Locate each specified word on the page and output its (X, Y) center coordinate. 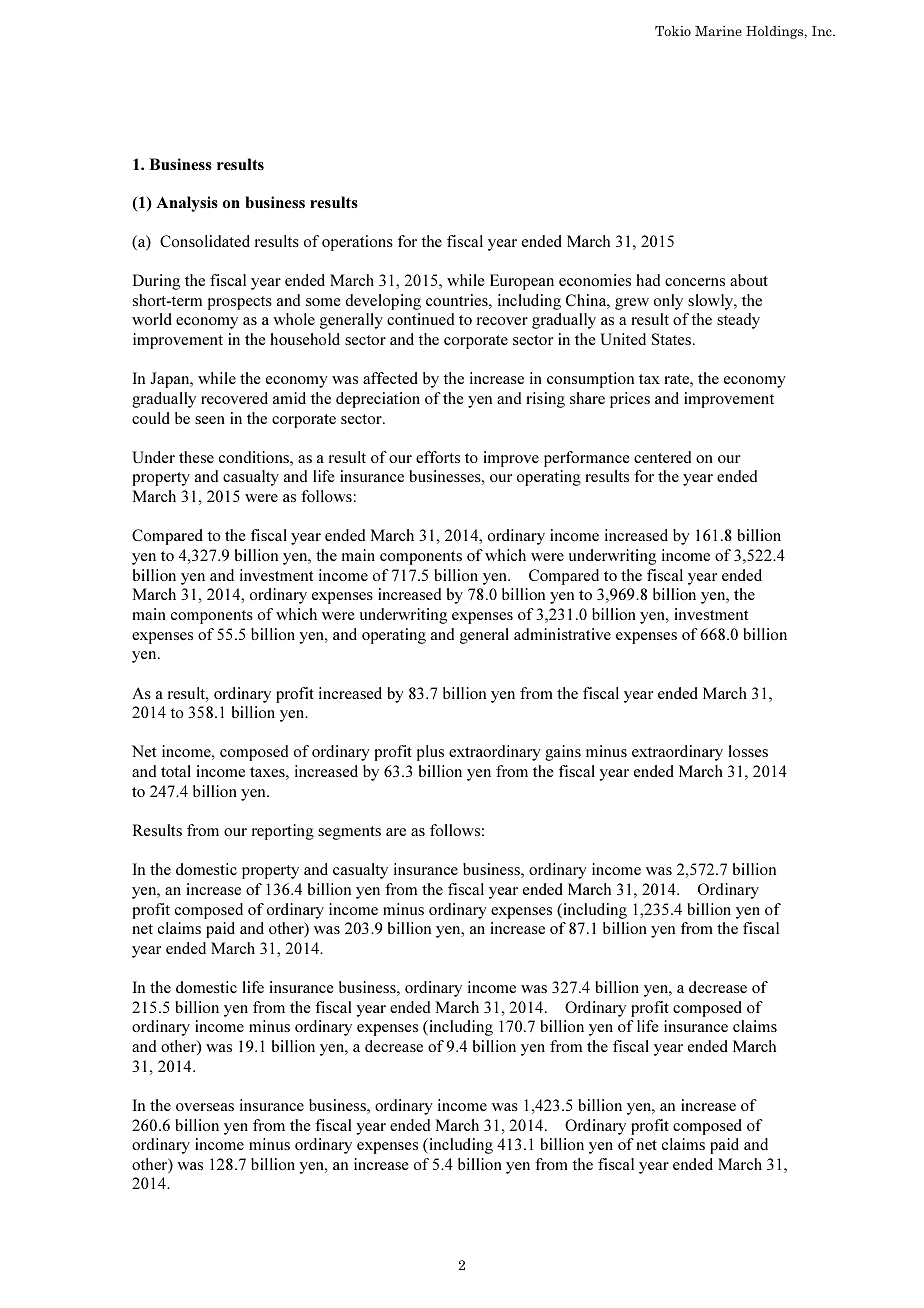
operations (357, 243)
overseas (205, 1107)
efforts (438, 457)
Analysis (187, 204)
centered (662, 457)
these (196, 457)
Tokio (673, 31)
